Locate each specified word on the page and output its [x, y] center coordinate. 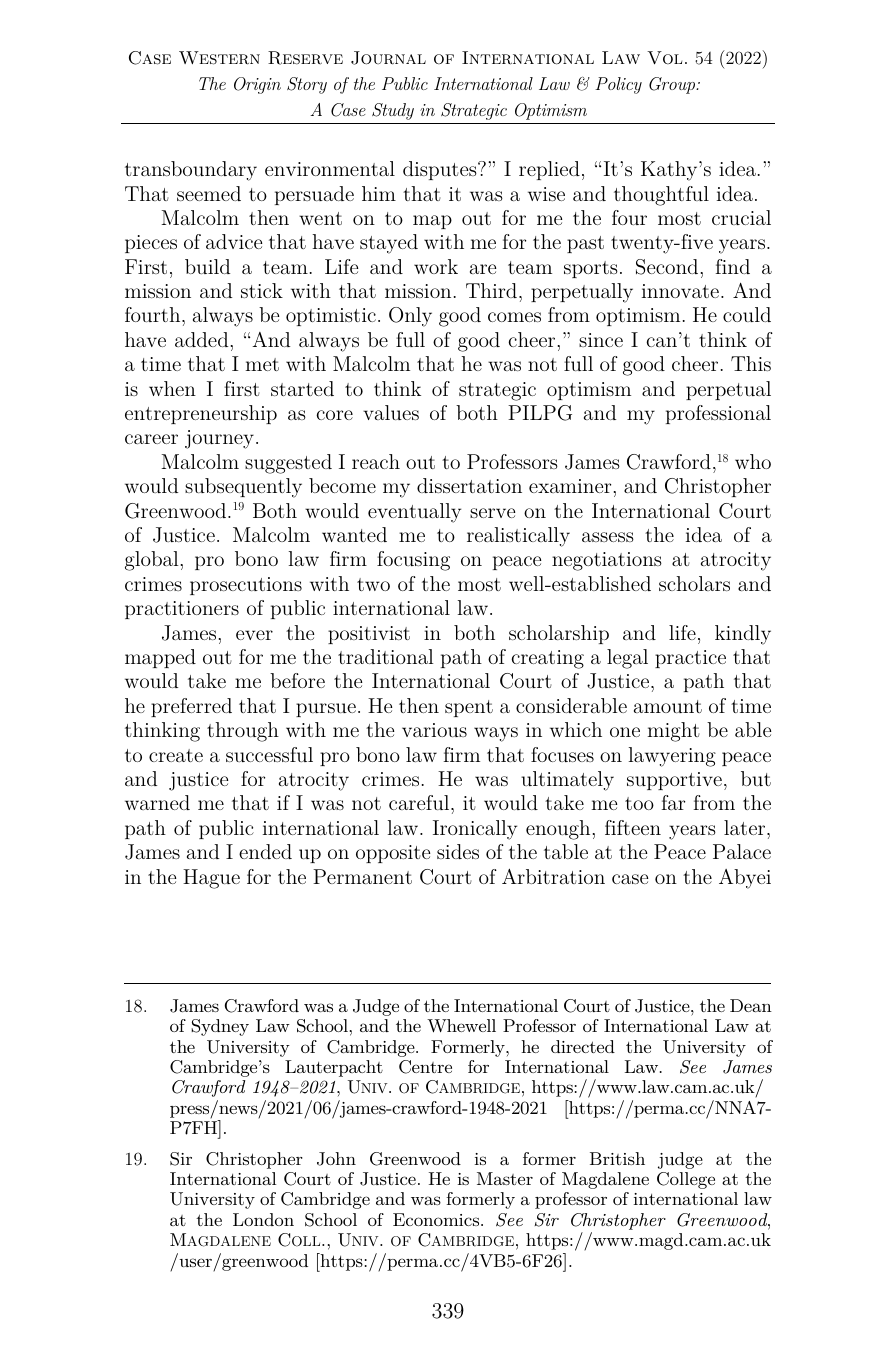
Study [393, 111]
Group [673, 85]
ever [254, 635]
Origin [257, 85]
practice [690, 659]
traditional [386, 656]
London [263, 1219]
